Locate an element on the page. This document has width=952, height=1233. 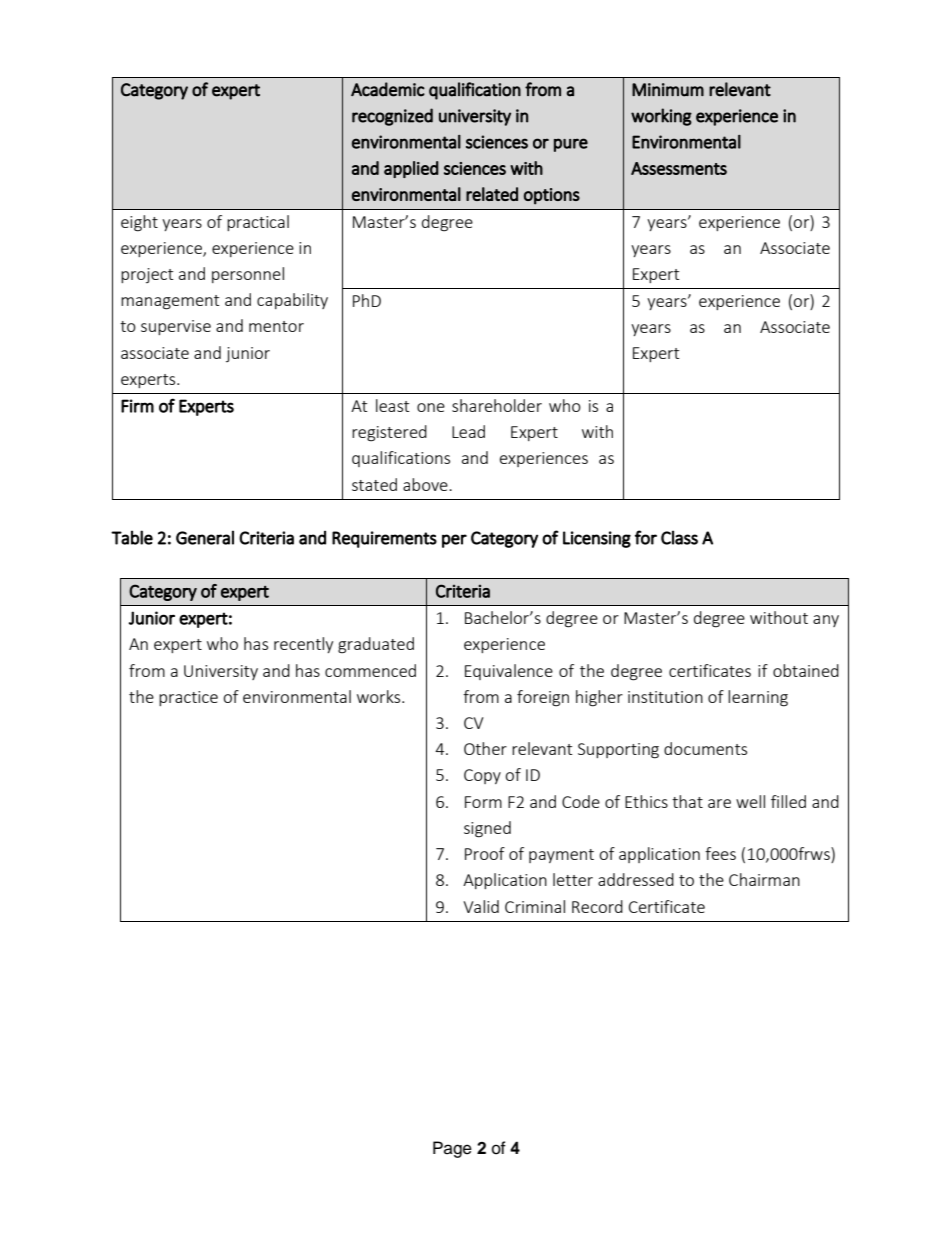
recently is located at coordinates (303, 645).
